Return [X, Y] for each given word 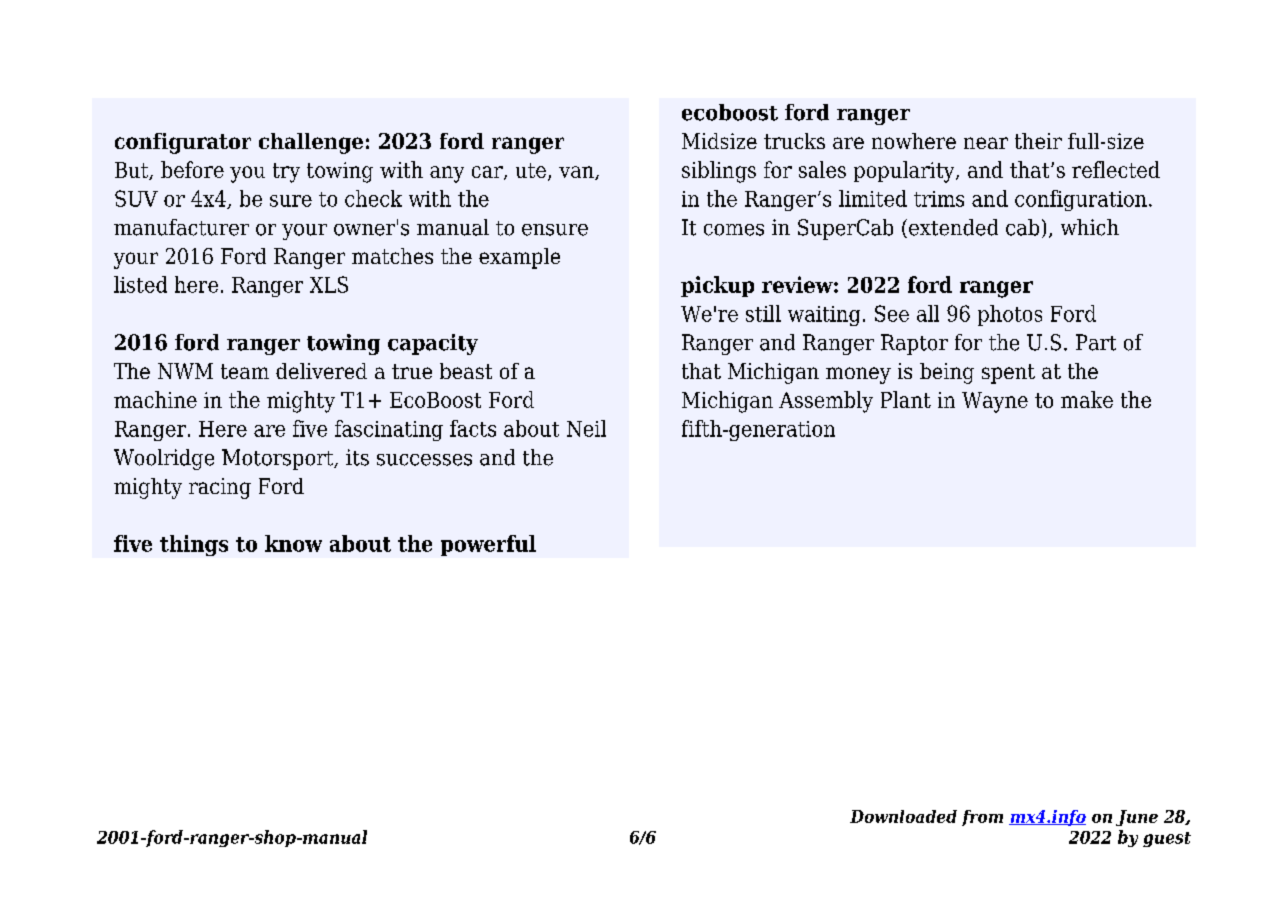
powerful [488, 545]
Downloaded [903, 816]
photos [1010, 315]
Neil [586, 428]
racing [220, 488]
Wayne [995, 402]
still [763, 313]
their [1038, 141]
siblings [719, 172]
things [194, 545]
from [982, 818]
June [1137, 818]
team [245, 371]
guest [1167, 839]
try [286, 173]
